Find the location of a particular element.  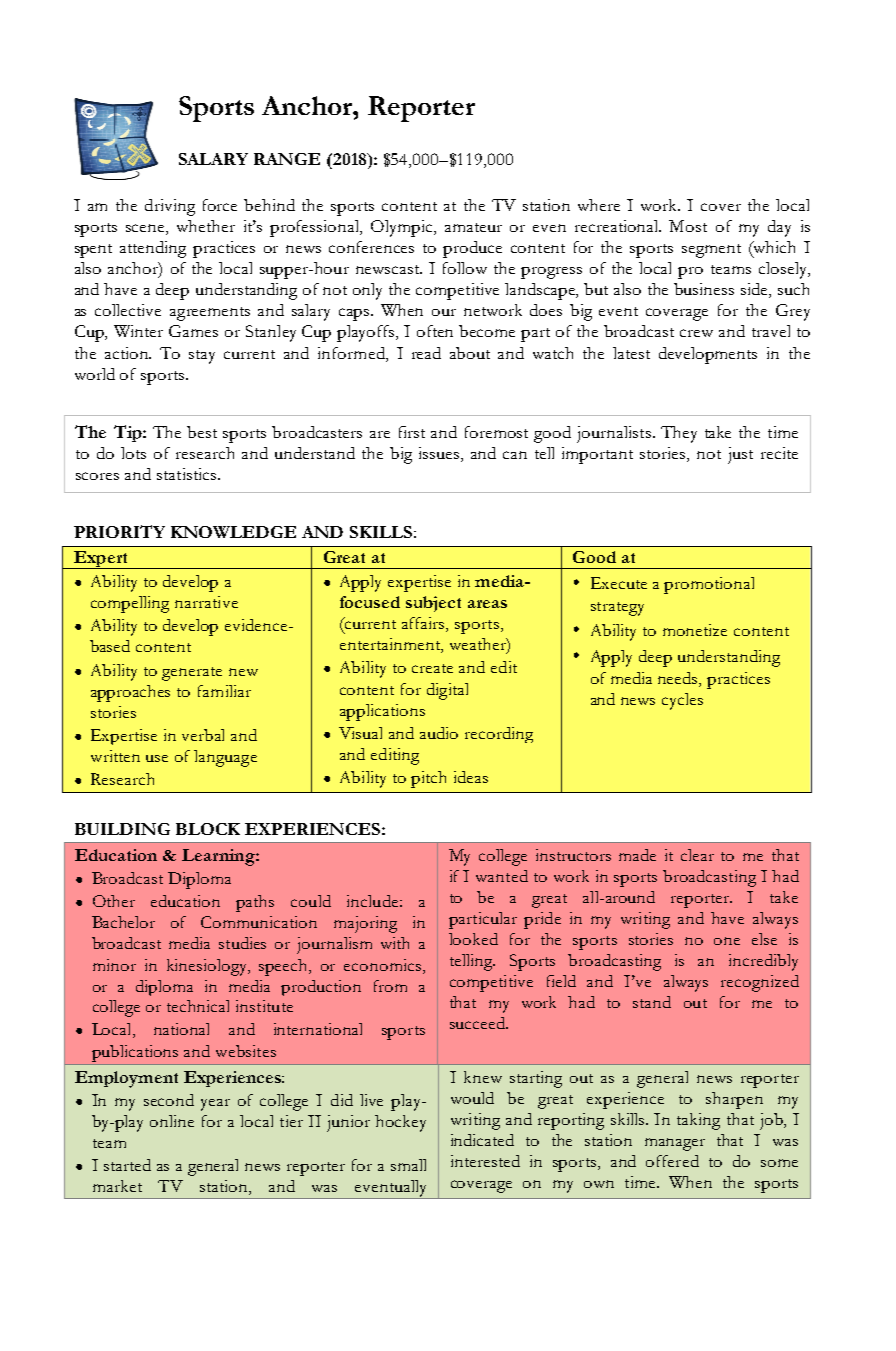

cycles is located at coordinates (682, 701).
